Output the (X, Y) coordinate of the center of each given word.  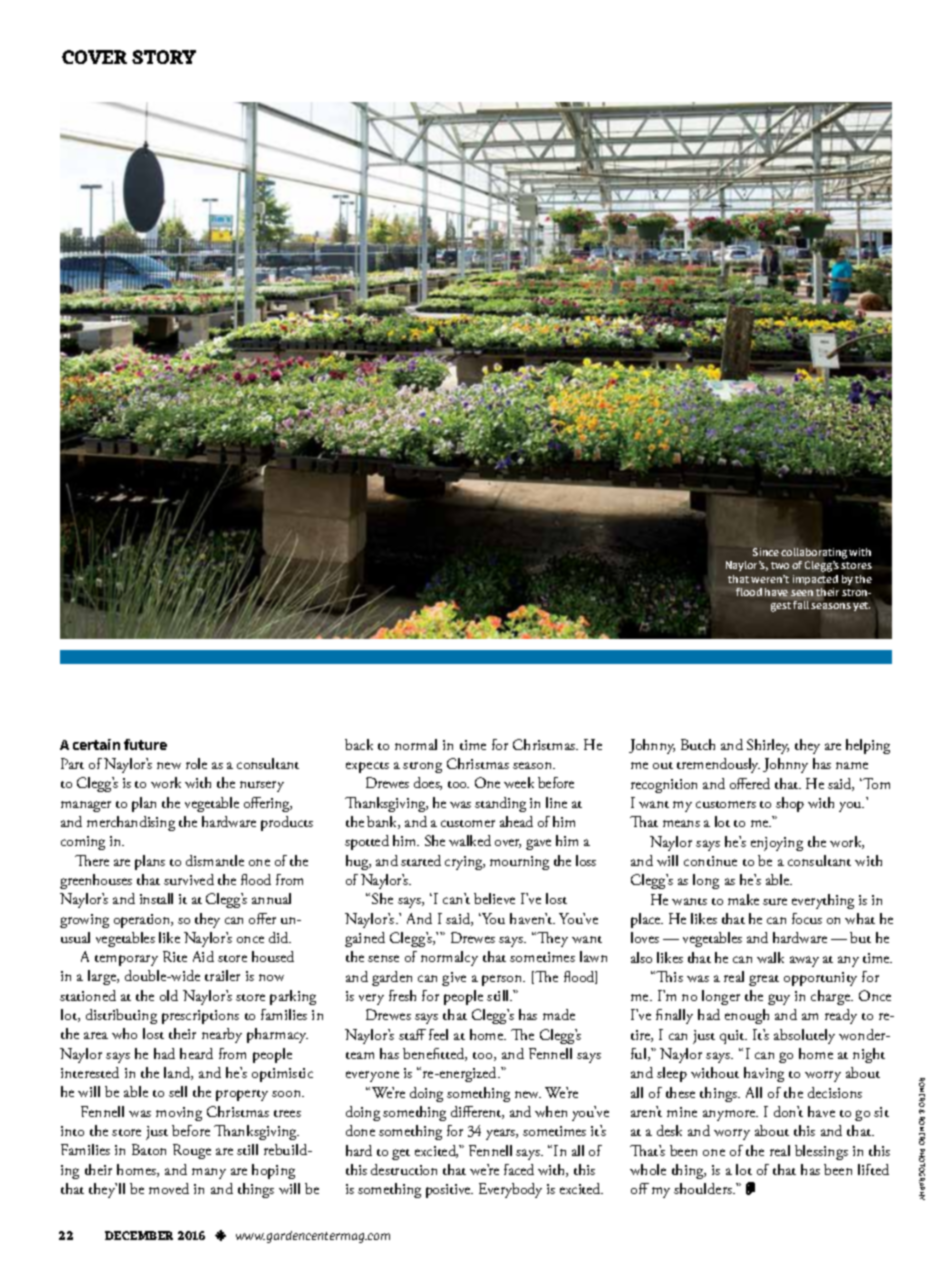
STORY (164, 57)
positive (449, 1191)
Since (766, 552)
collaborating (814, 553)
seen (802, 593)
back (359, 744)
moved (169, 1188)
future (145, 744)
